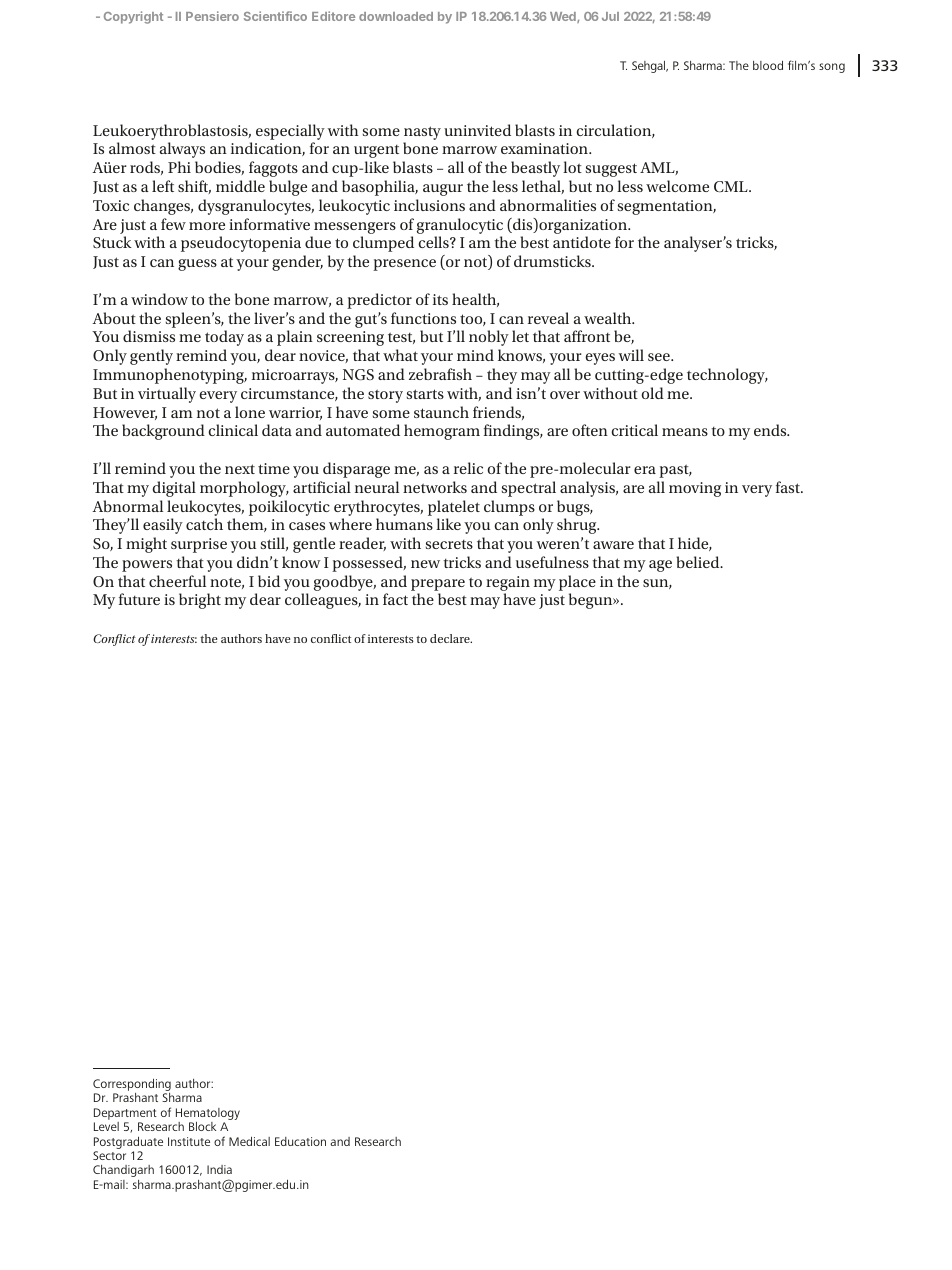  What do you see at coordinates (732, 186) in the page?
I see `CML` at bounding box center [732, 186].
